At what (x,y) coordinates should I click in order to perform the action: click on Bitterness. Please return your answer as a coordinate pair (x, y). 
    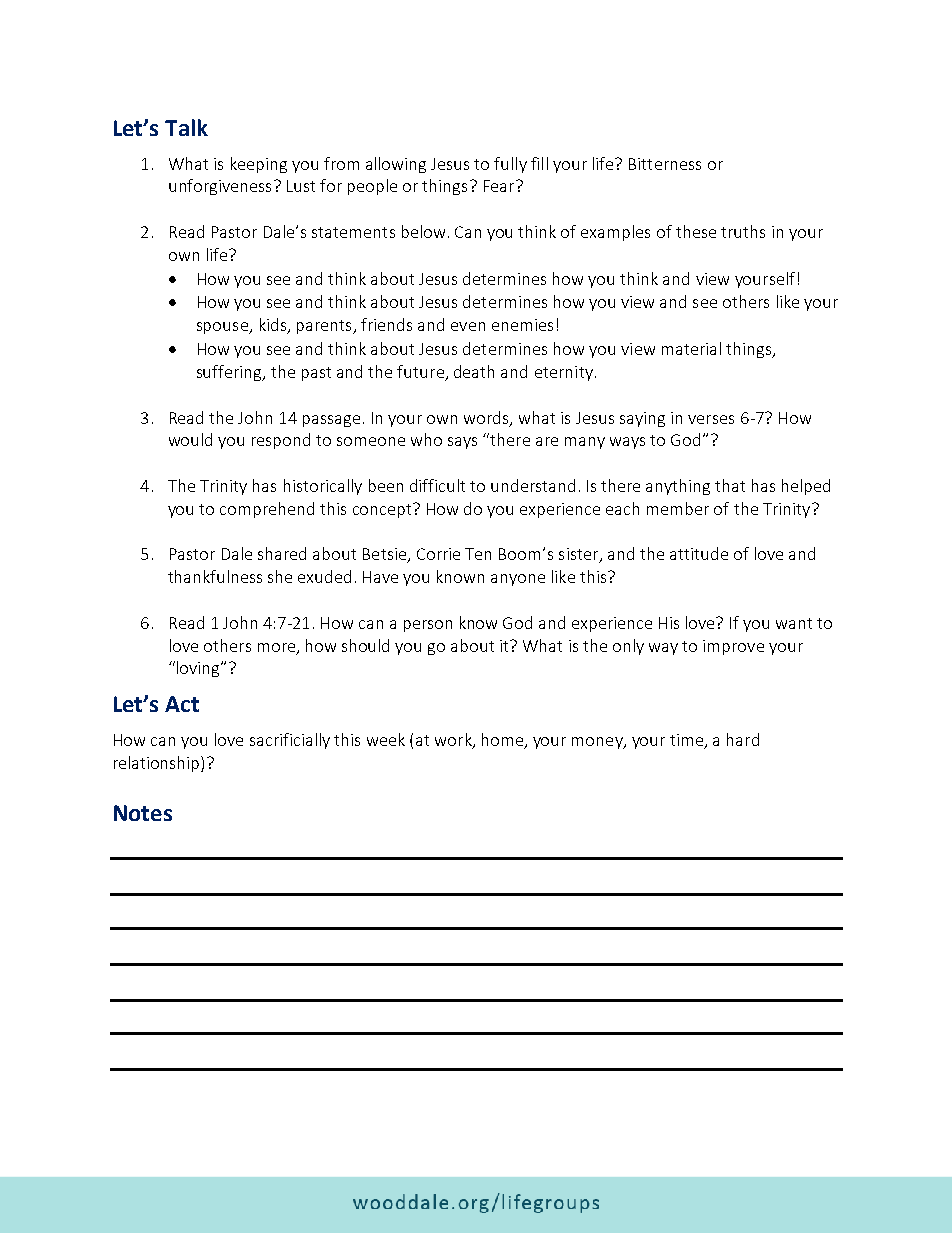
    Looking at the image, I should click on (665, 164).
